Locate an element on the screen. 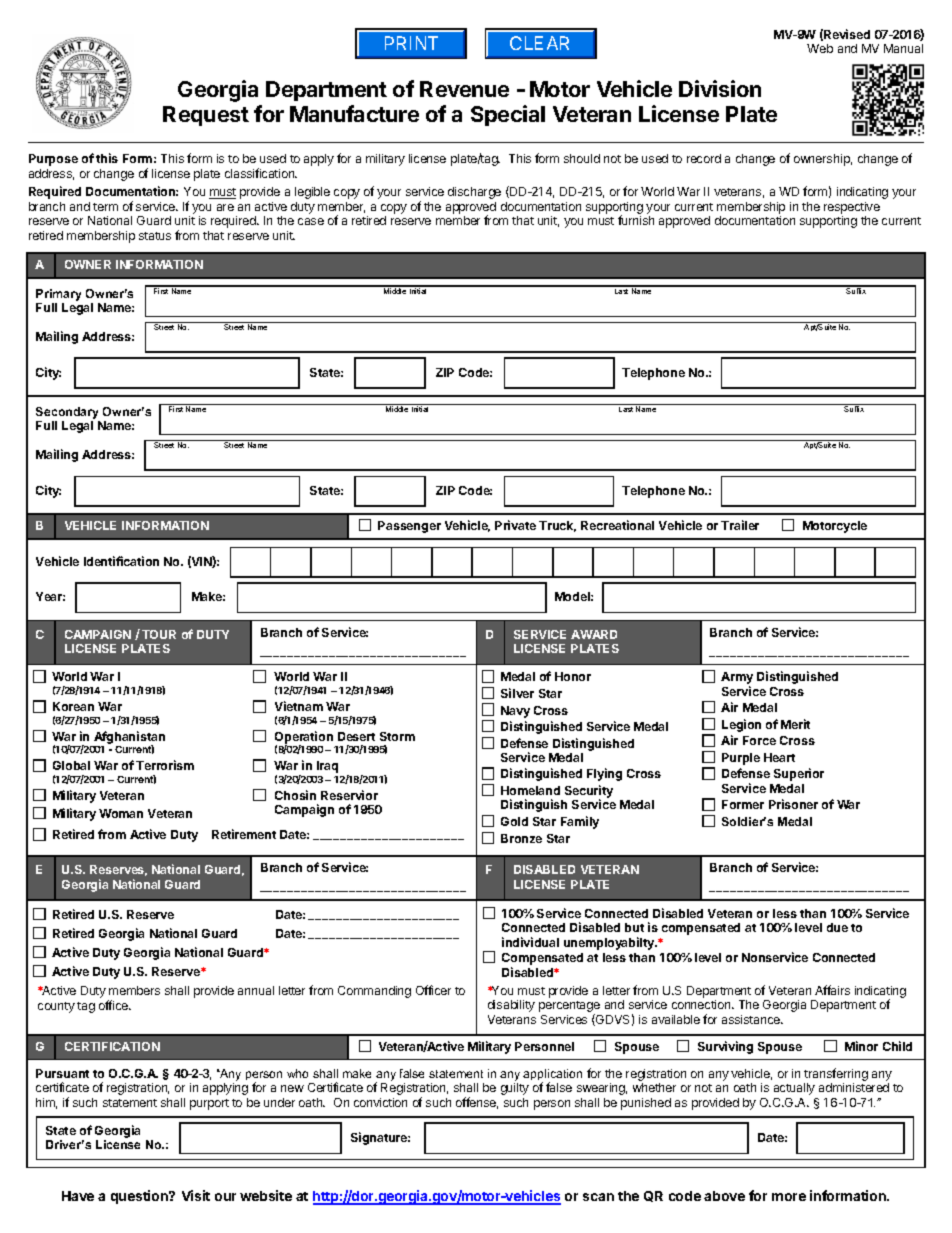 This screenshot has width=952, height=1233. Silver is located at coordinates (517, 693).
